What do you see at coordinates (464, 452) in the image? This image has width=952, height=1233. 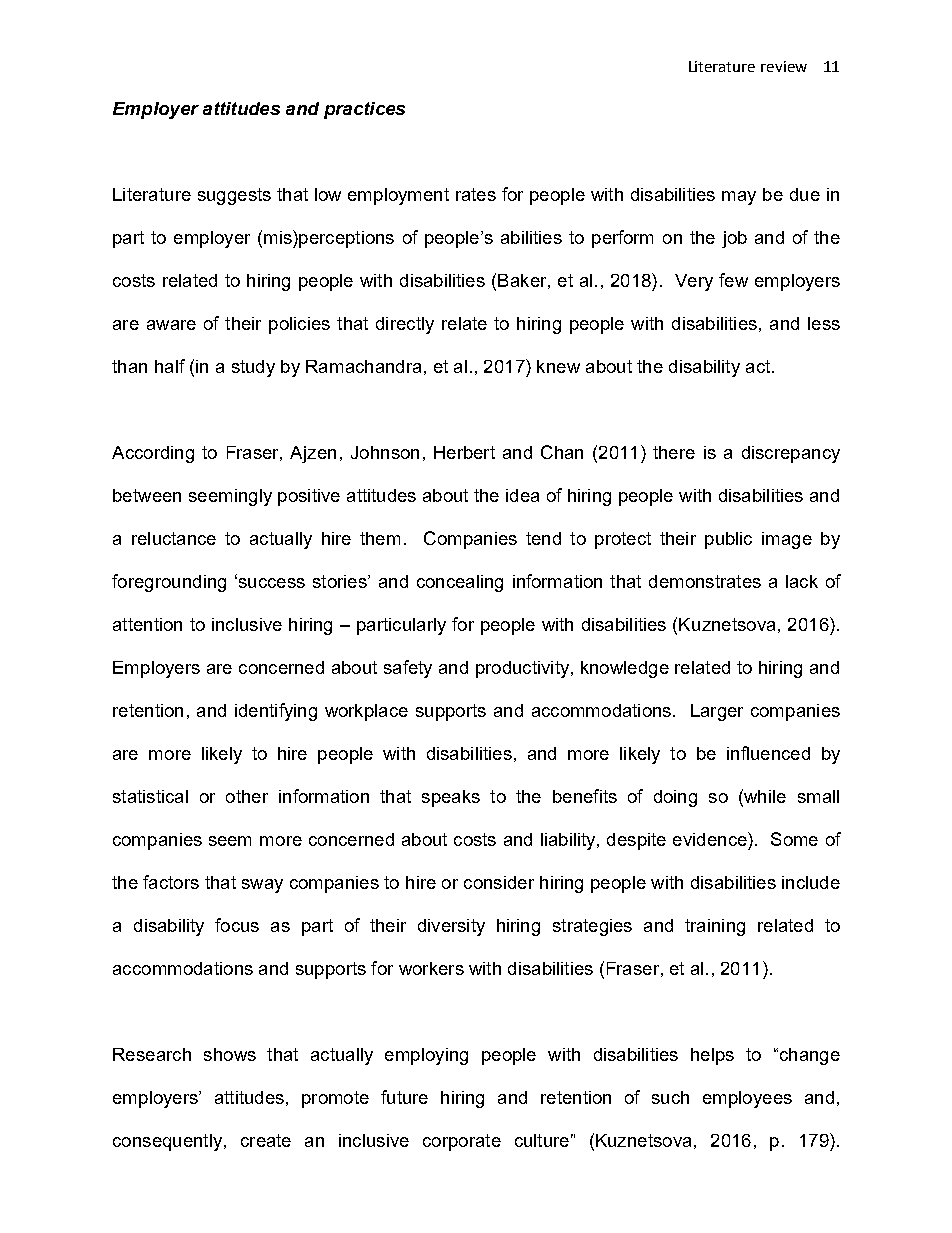 I see `Herbert` at bounding box center [464, 452].
